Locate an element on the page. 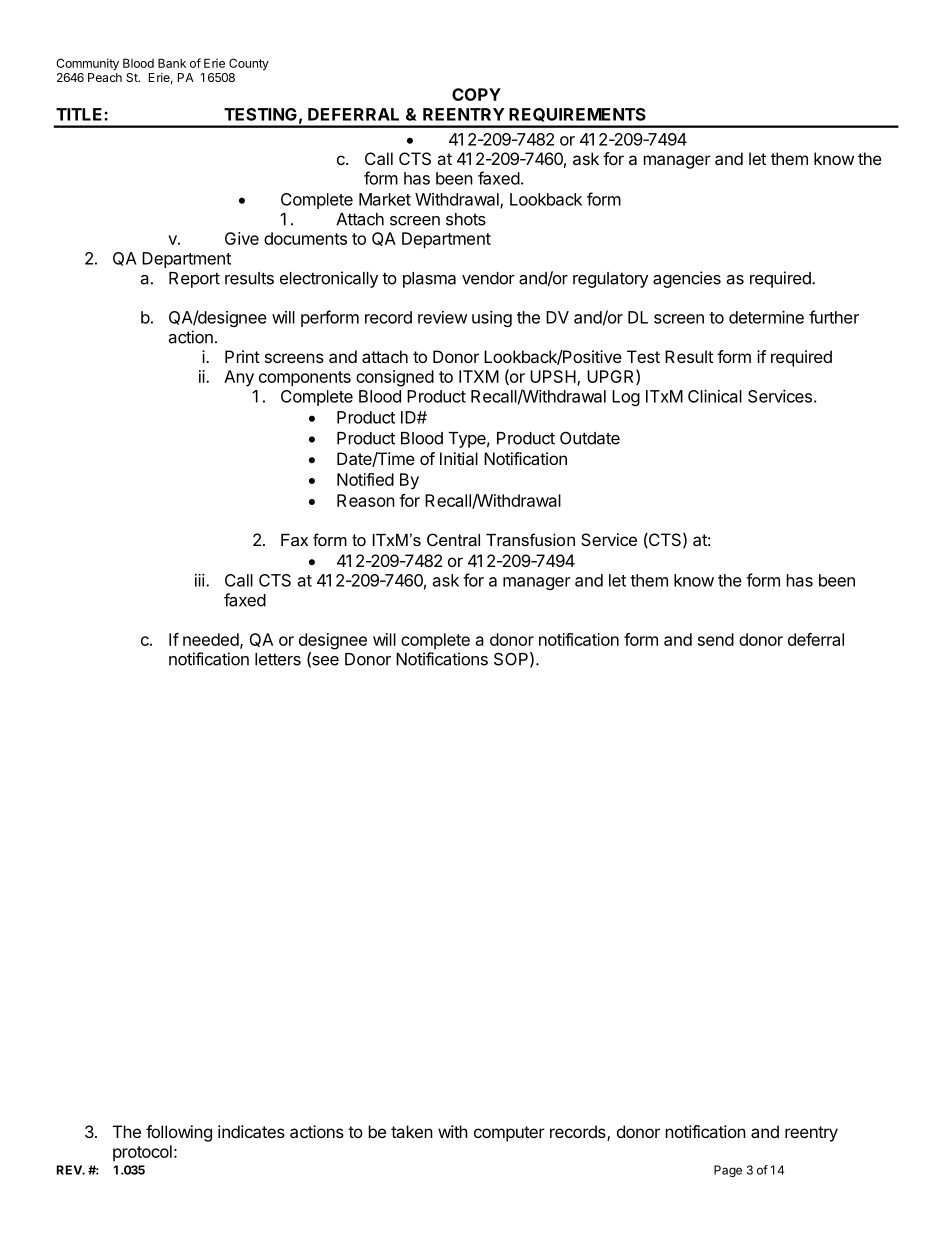  send is located at coordinates (716, 639).
